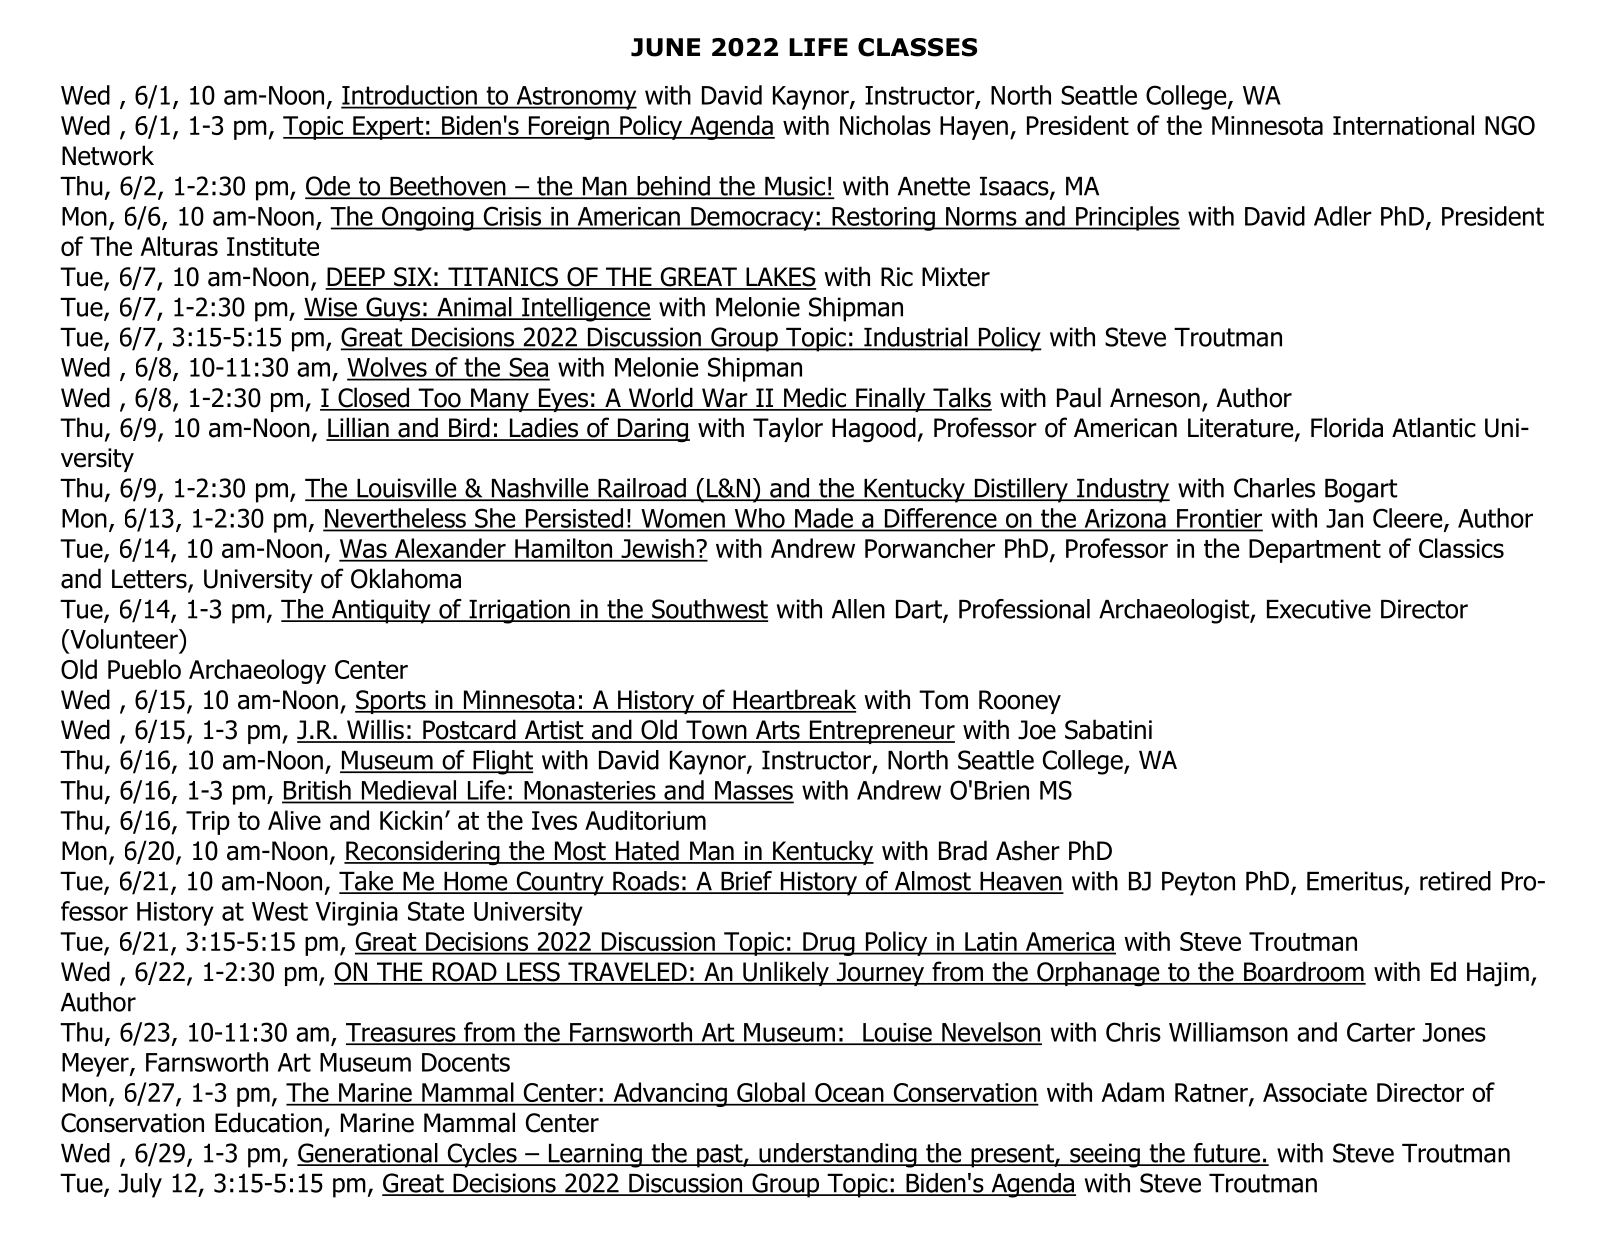  I want to click on Education, so click(268, 1122).
